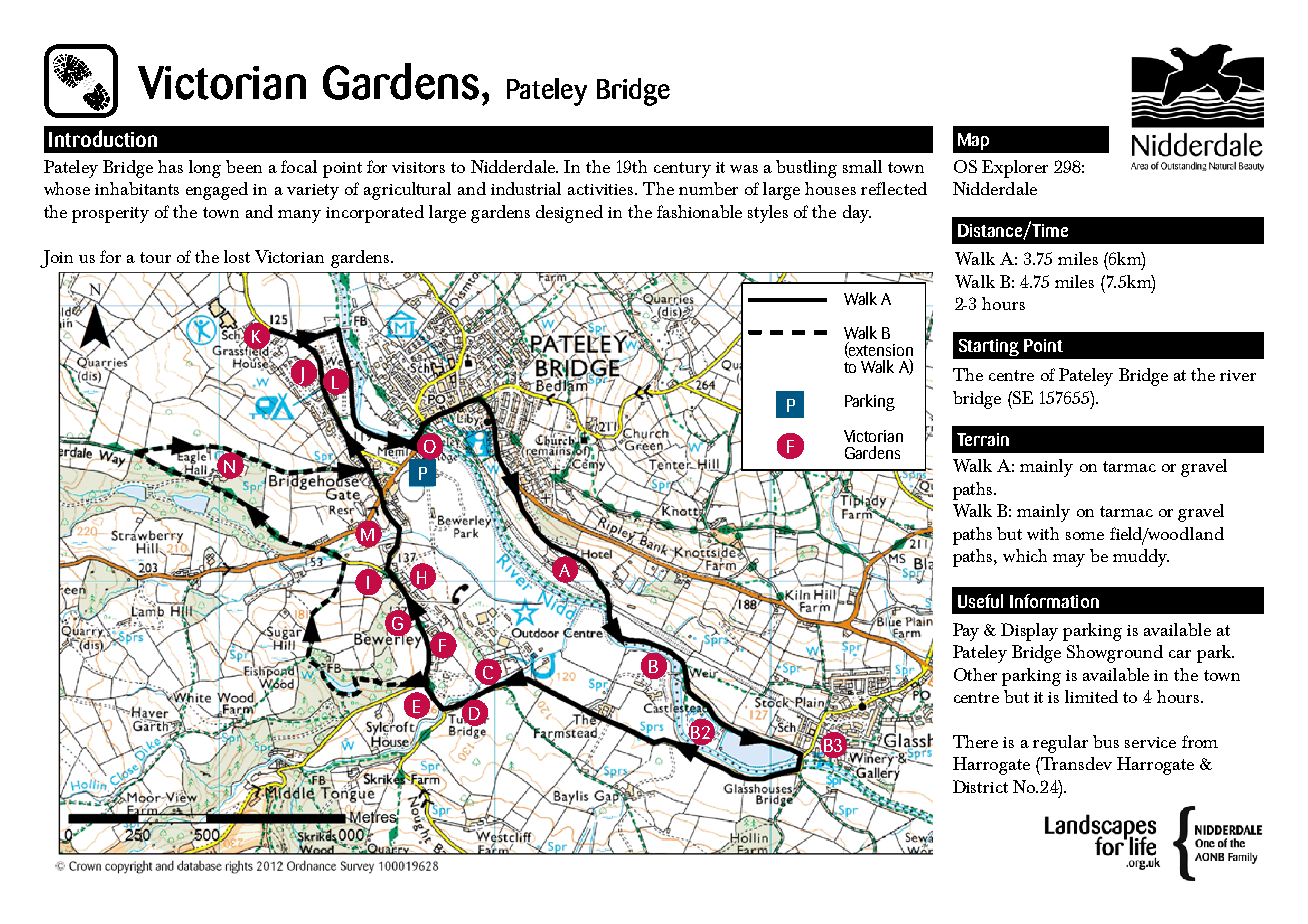 This screenshot has width=1308, height=924. What do you see at coordinates (880, 350) in the screenshot?
I see `extension` at bounding box center [880, 350].
